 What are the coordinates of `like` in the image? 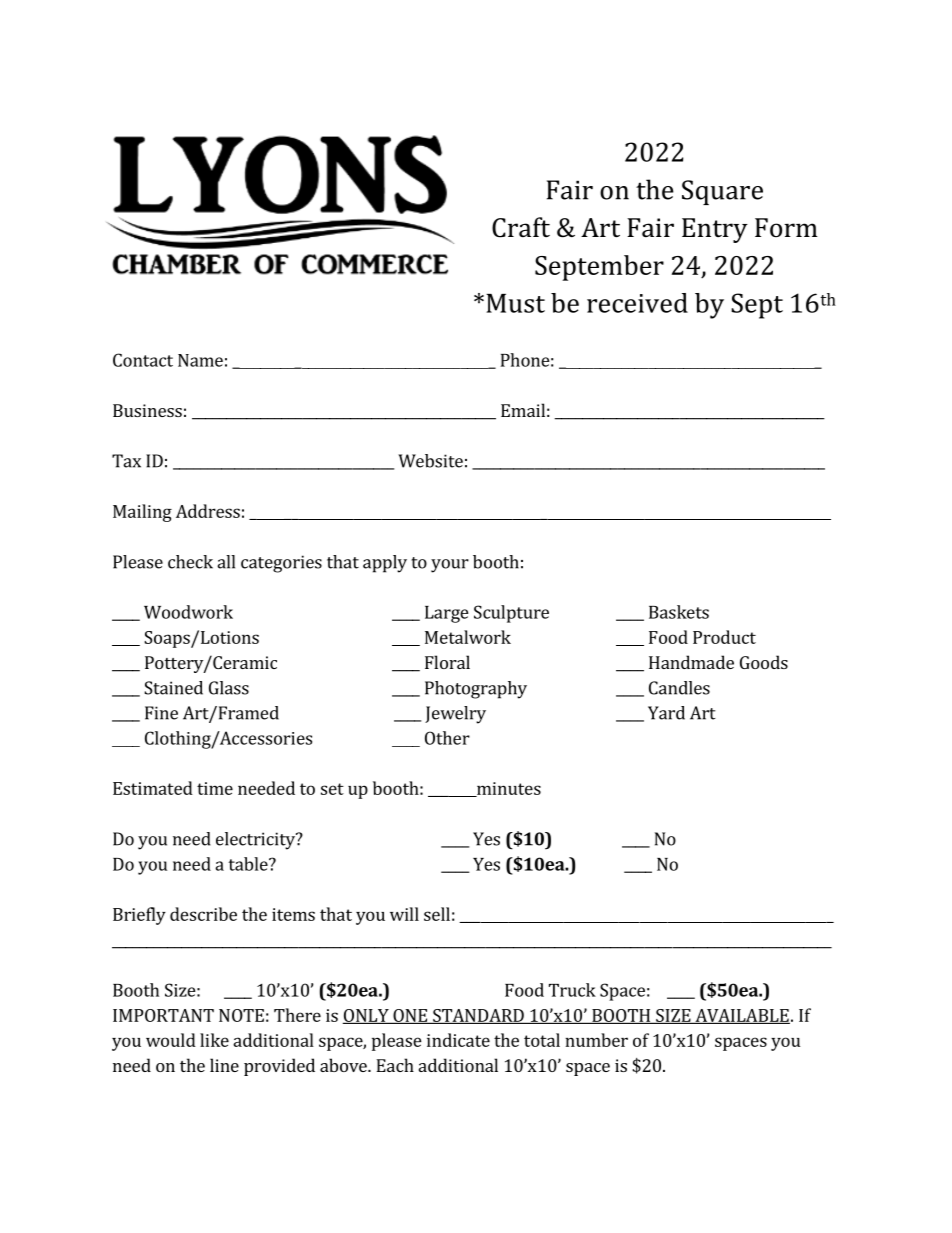 It's located at (214, 1040).
